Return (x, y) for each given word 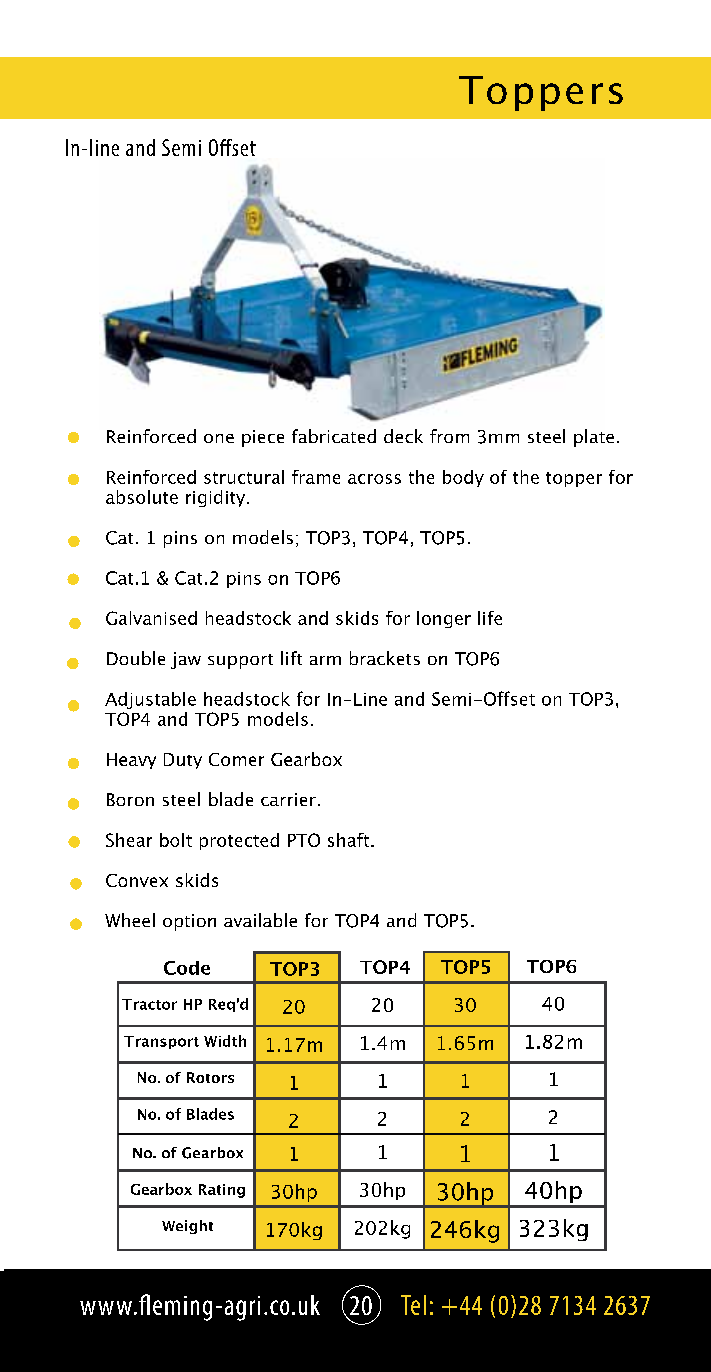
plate (594, 438)
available (260, 920)
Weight (187, 1227)
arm (325, 660)
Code (187, 968)
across (374, 479)
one (219, 438)
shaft (348, 840)
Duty (183, 761)
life (490, 618)
